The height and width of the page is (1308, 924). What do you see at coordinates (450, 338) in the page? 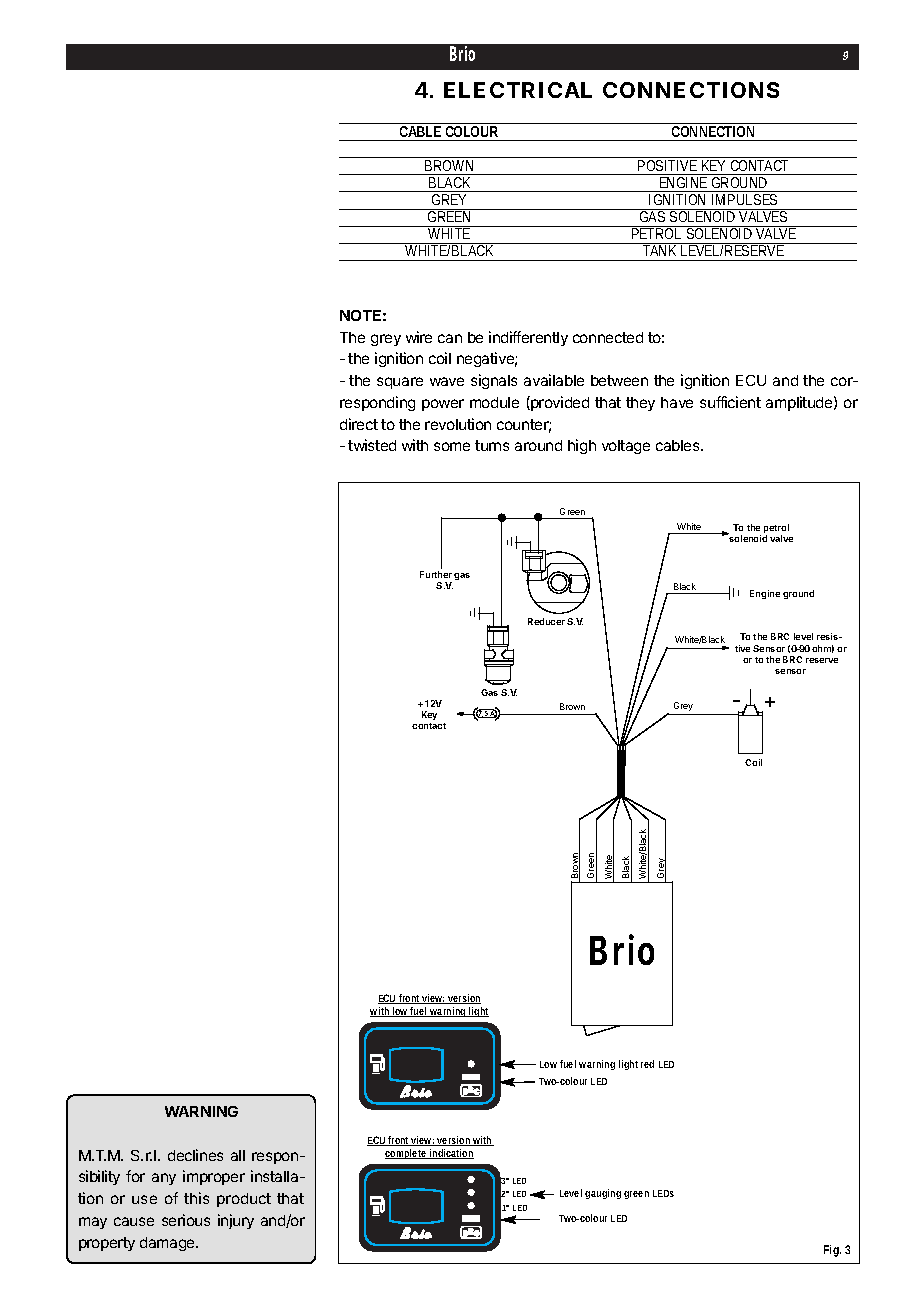
I see `can` at bounding box center [450, 338].
